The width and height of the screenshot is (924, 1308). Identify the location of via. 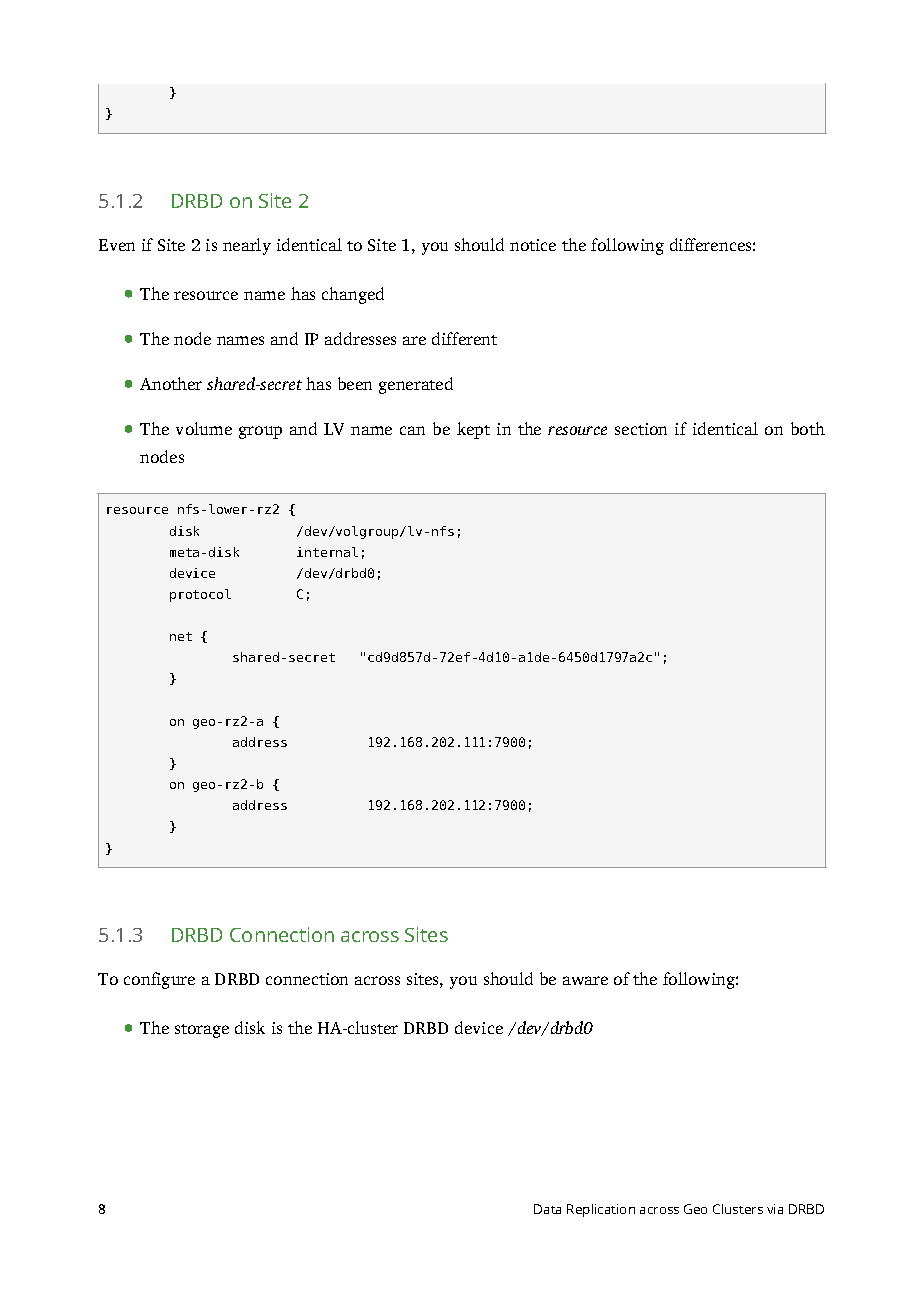
(775, 1209).
